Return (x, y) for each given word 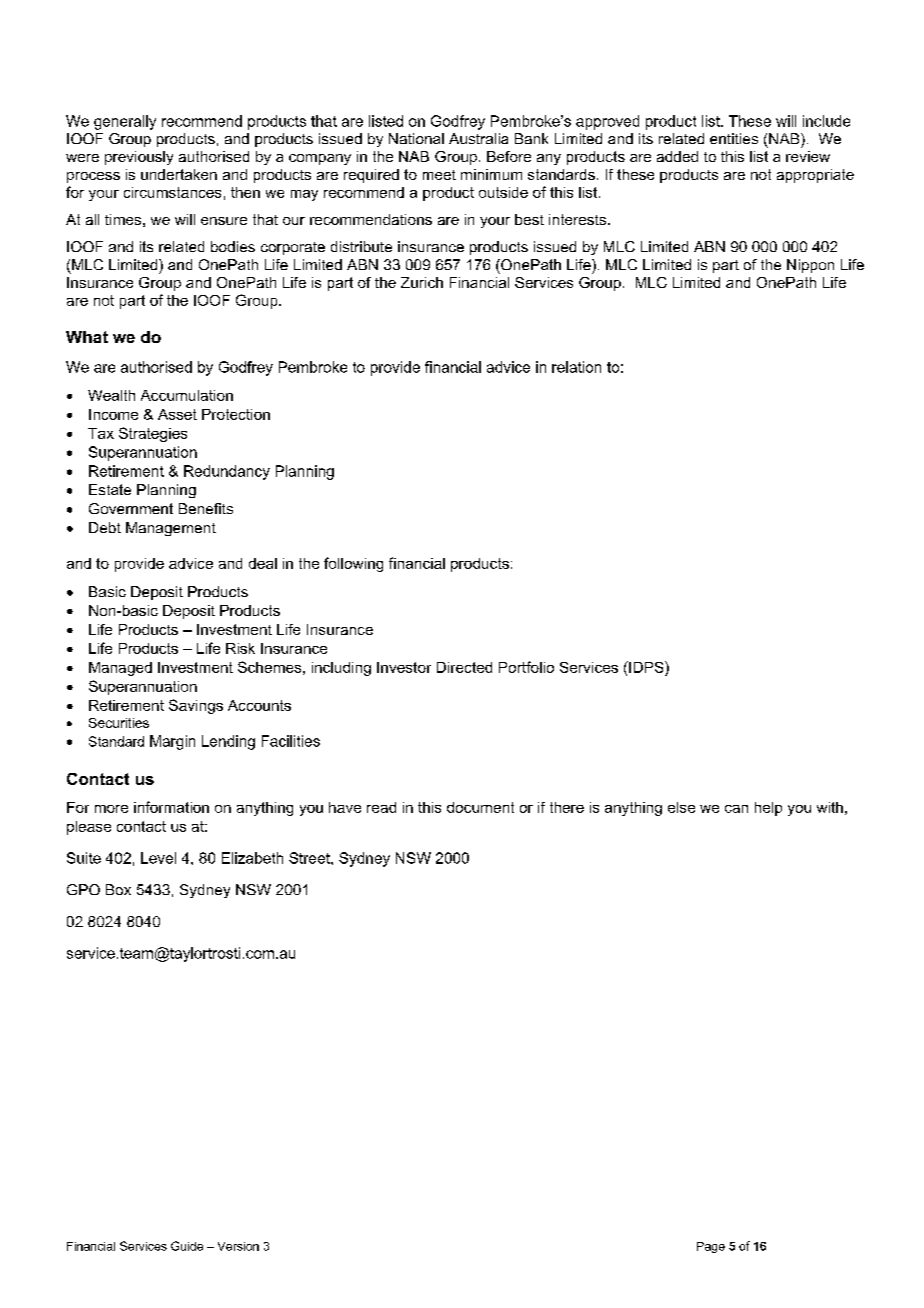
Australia (478, 138)
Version (238, 1246)
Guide (187, 1246)
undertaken (179, 174)
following (353, 564)
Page (711, 1247)
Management (171, 529)
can (736, 809)
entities (734, 138)
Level (158, 858)
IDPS (646, 667)
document (480, 807)
